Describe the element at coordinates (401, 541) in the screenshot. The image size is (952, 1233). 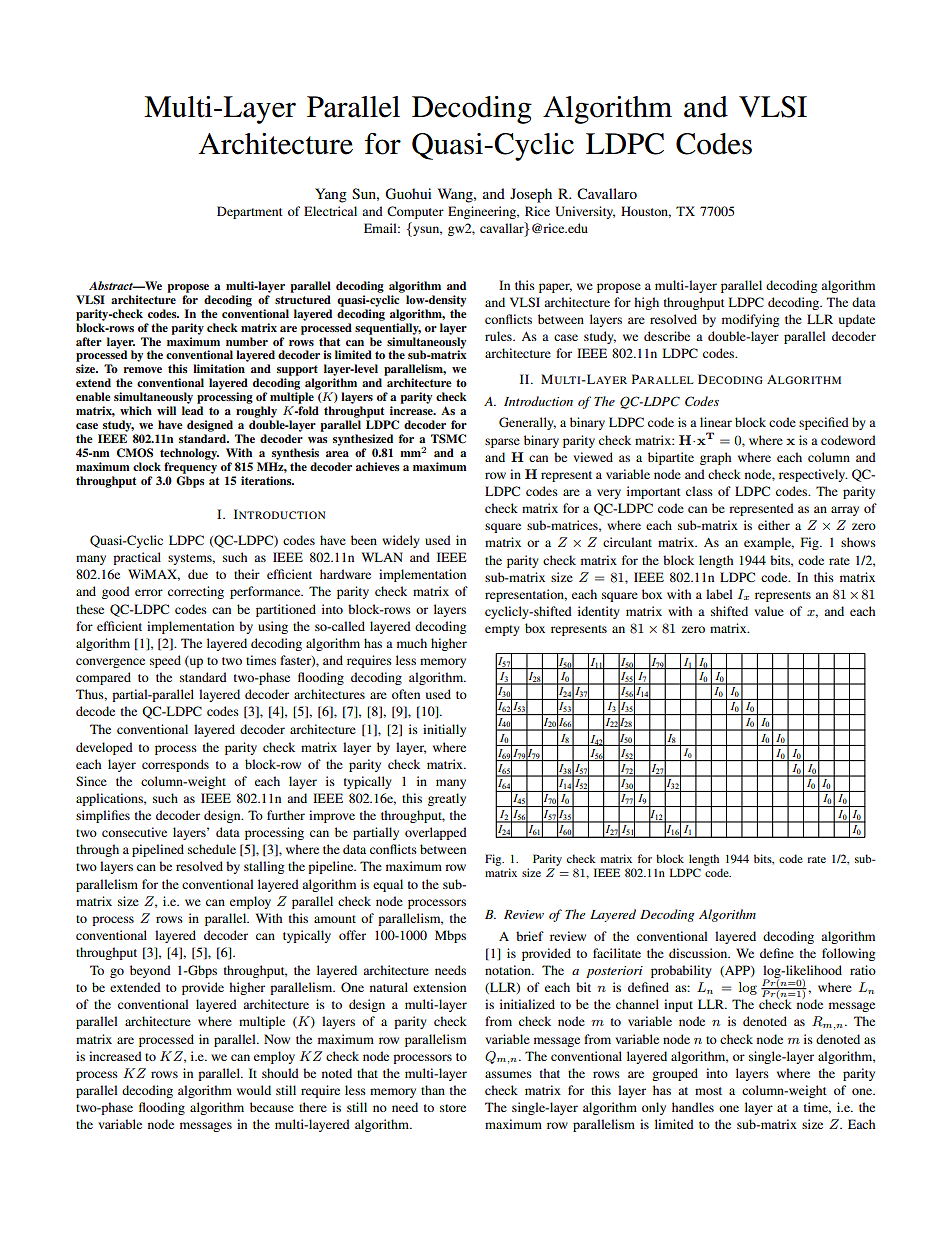
I see `widely` at that location.
